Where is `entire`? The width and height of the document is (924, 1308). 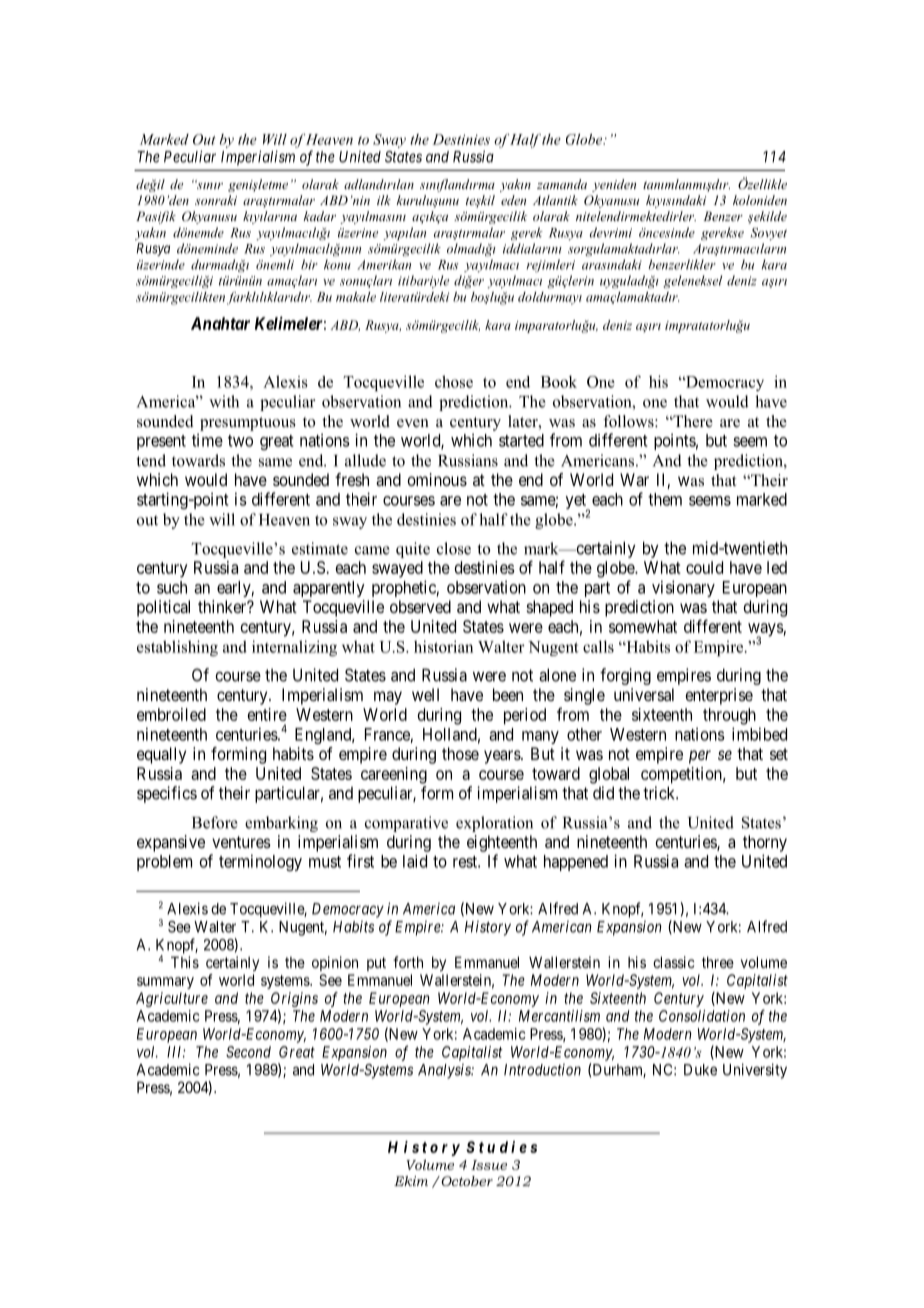 entire is located at coordinates (267, 714).
